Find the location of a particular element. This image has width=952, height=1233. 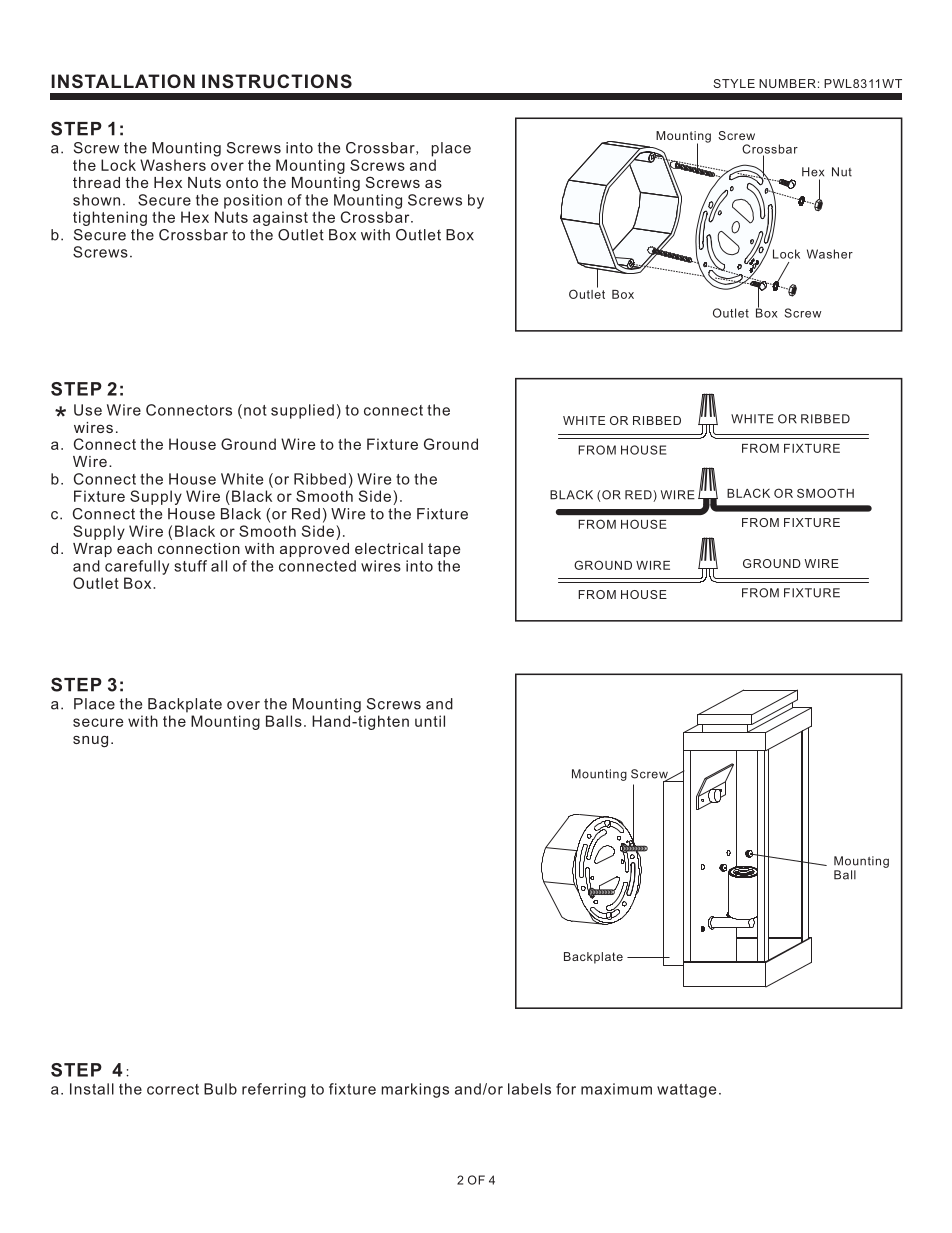

wattage is located at coordinates (686, 1091).
